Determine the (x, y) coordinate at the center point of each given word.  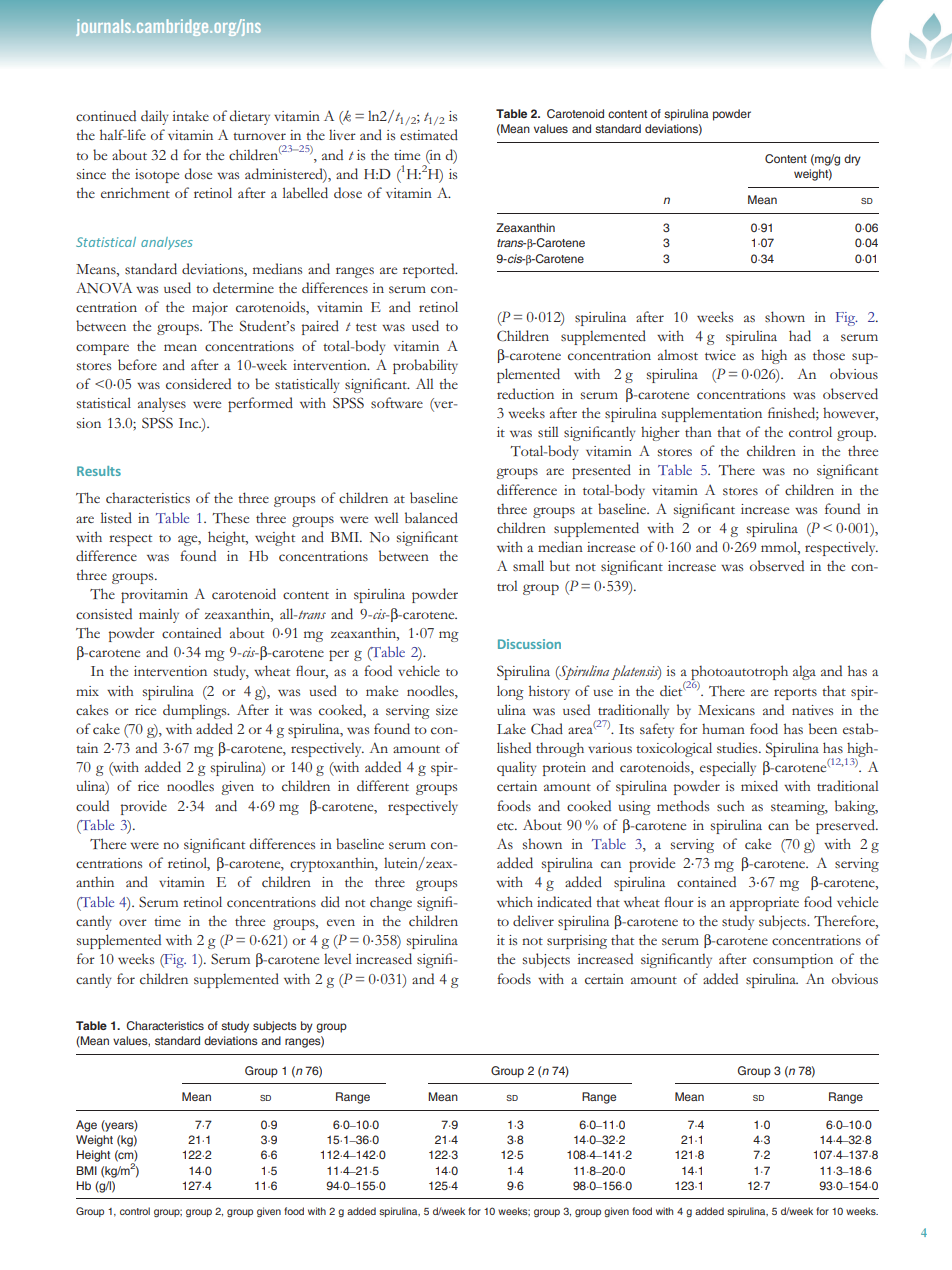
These (230, 517)
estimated (429, 135)
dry (852, 160)
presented (601, 471)
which (515, 902)
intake (190, 116)
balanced (431, 518)
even (341, 922)
